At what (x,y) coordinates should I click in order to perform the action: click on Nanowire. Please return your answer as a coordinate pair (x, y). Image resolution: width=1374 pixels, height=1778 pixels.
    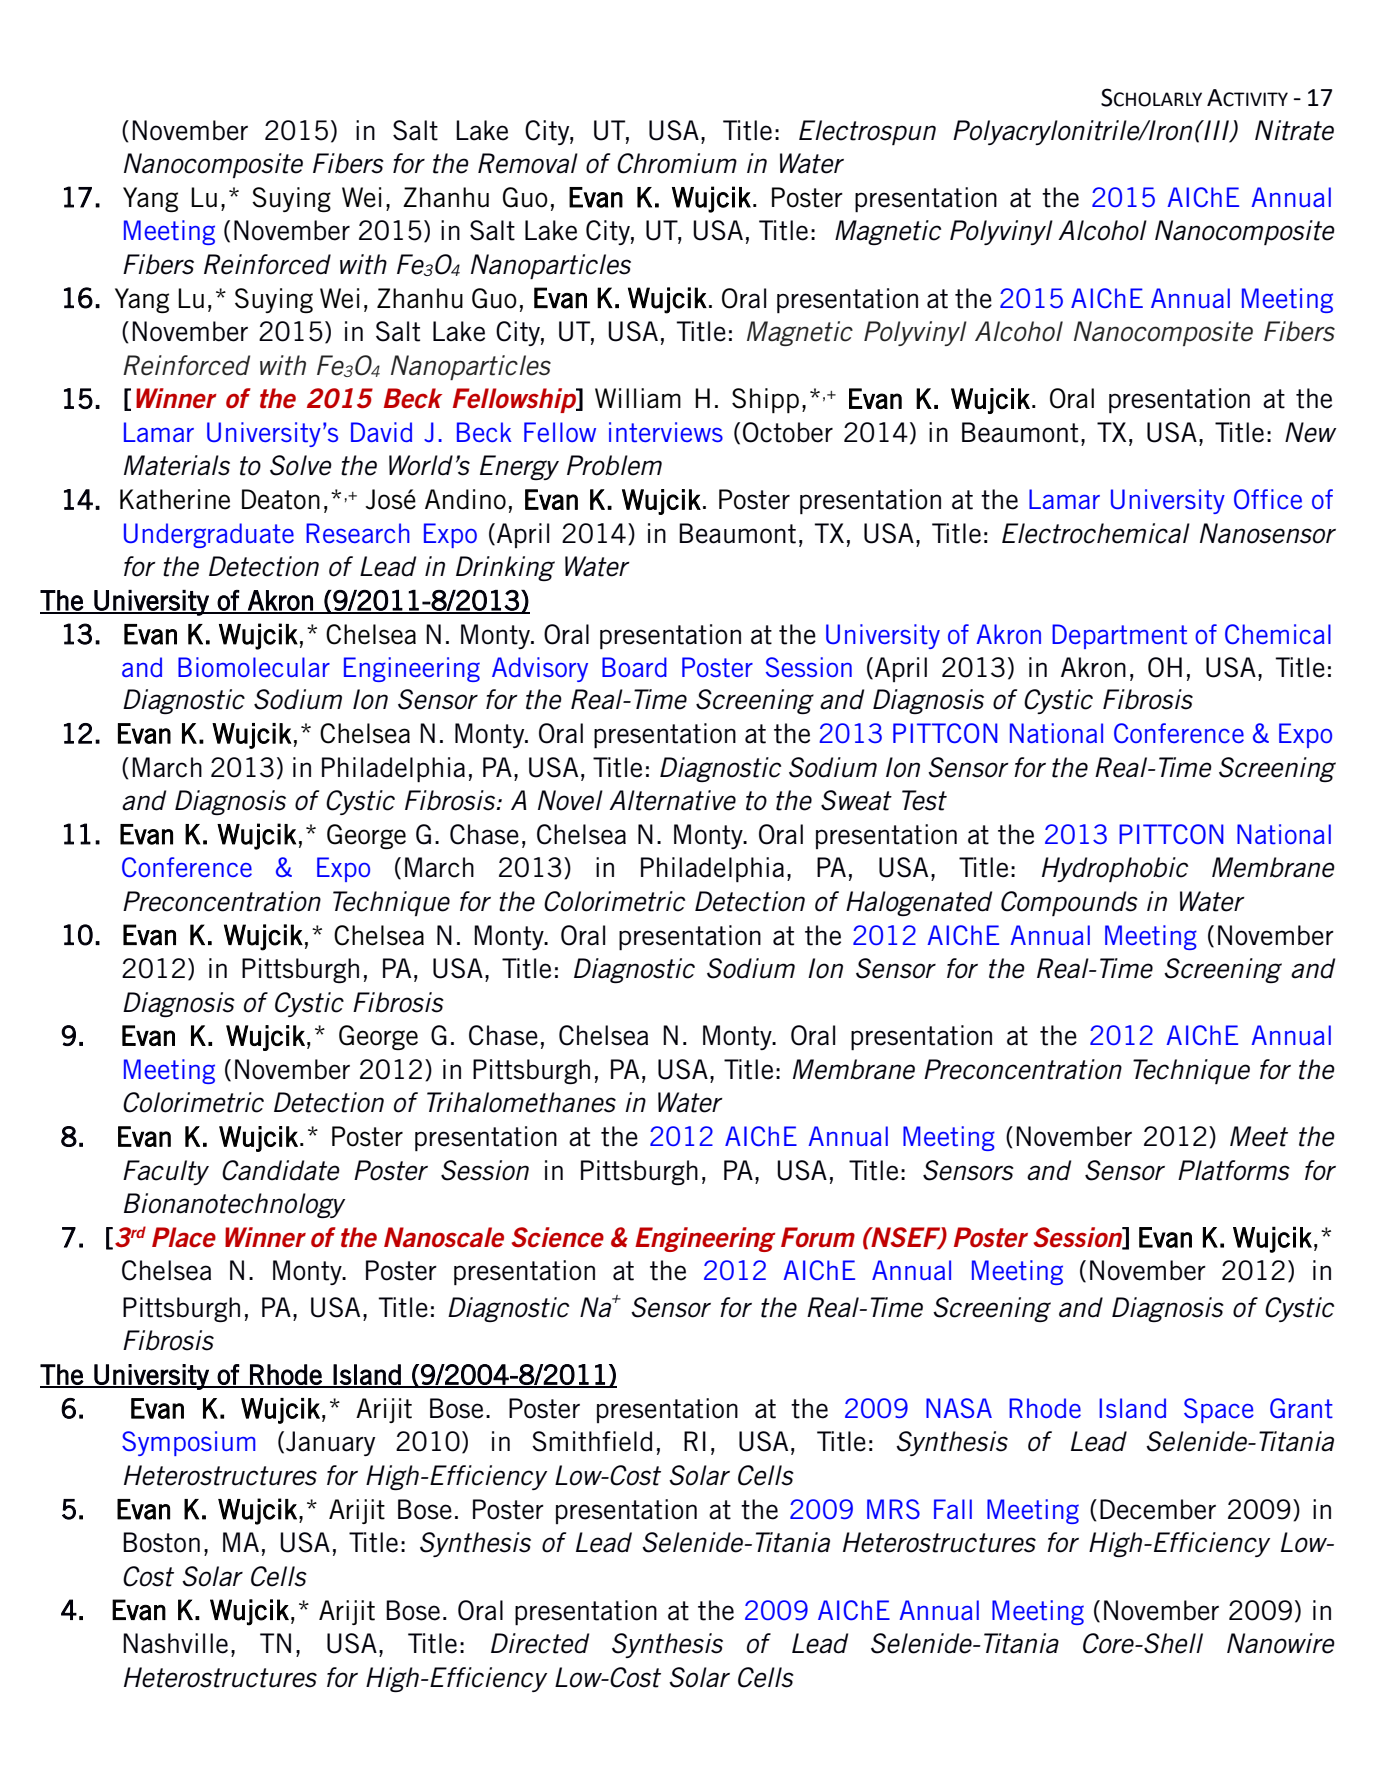
    Looking at the image, I should click on (1281, 1643).
